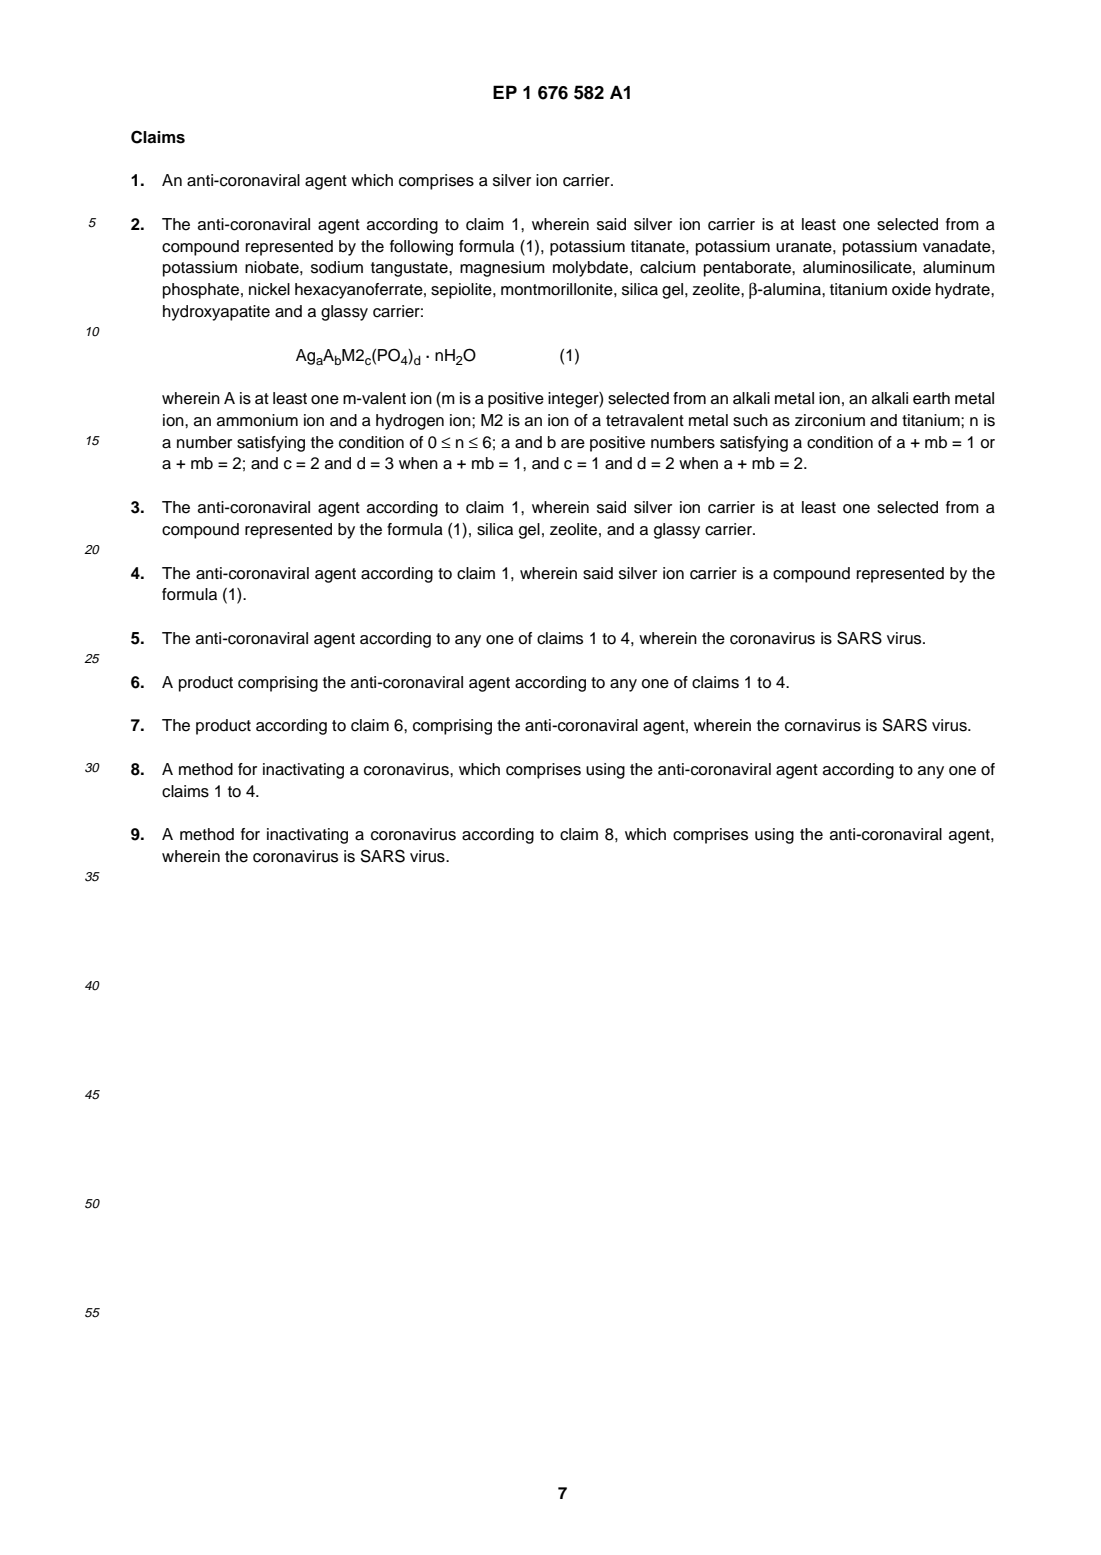 Image resolution: width=1101 pixels, height=1555 pixels. Describe the element at coordinates (830, 420) in the document. I see `zirconium` at that location.
